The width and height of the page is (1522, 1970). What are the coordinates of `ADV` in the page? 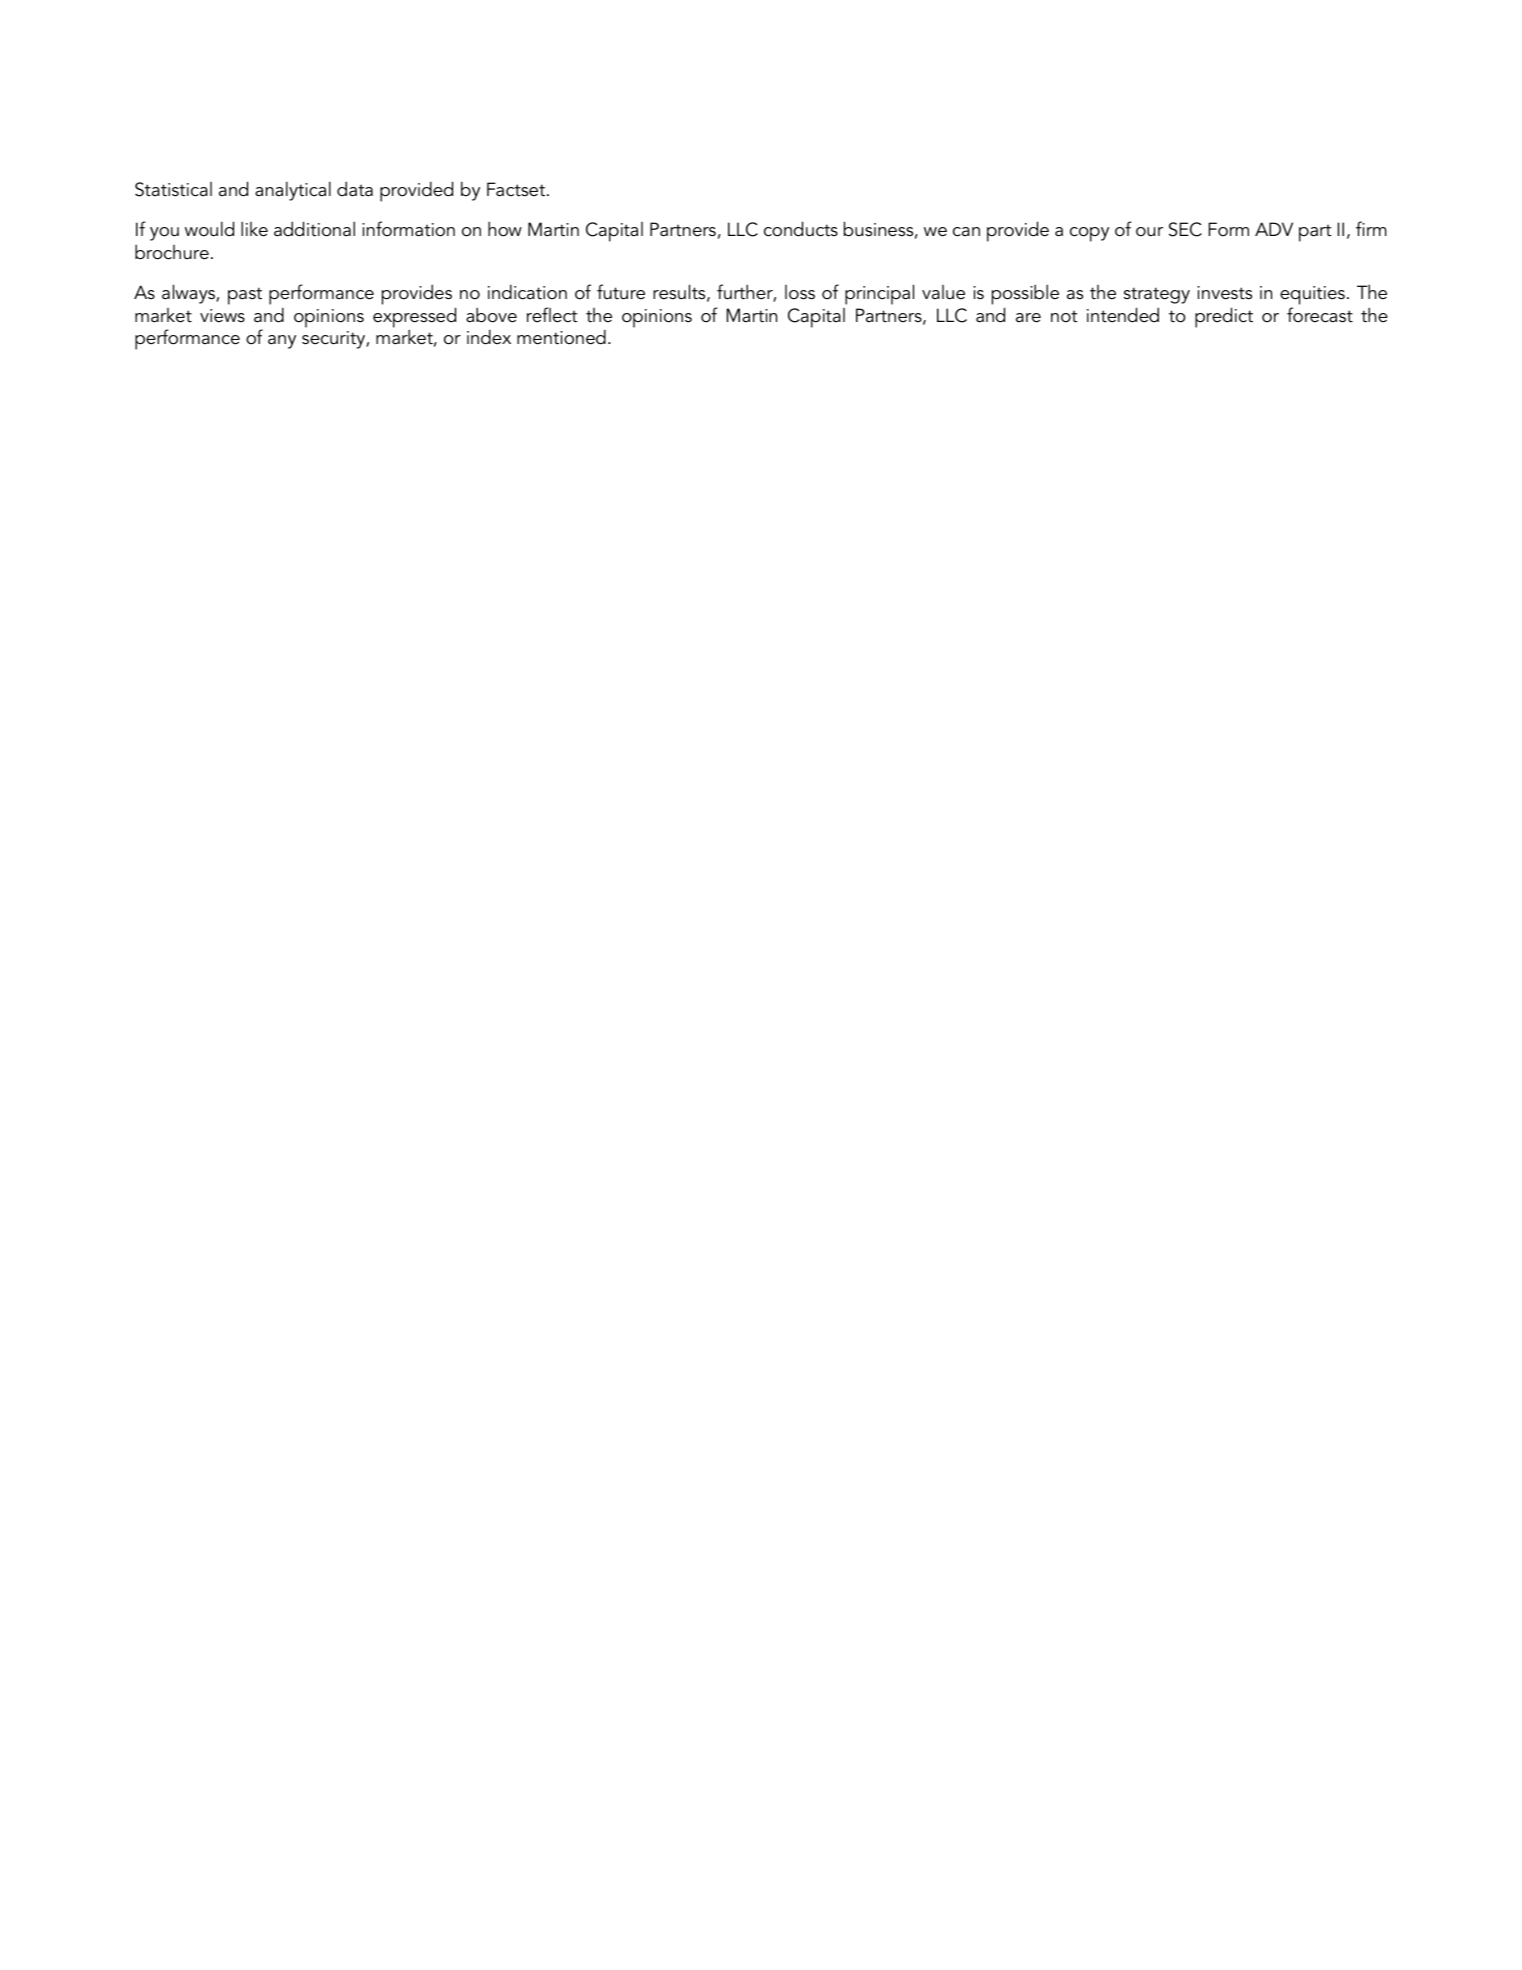 It's located at (1274, 229).
